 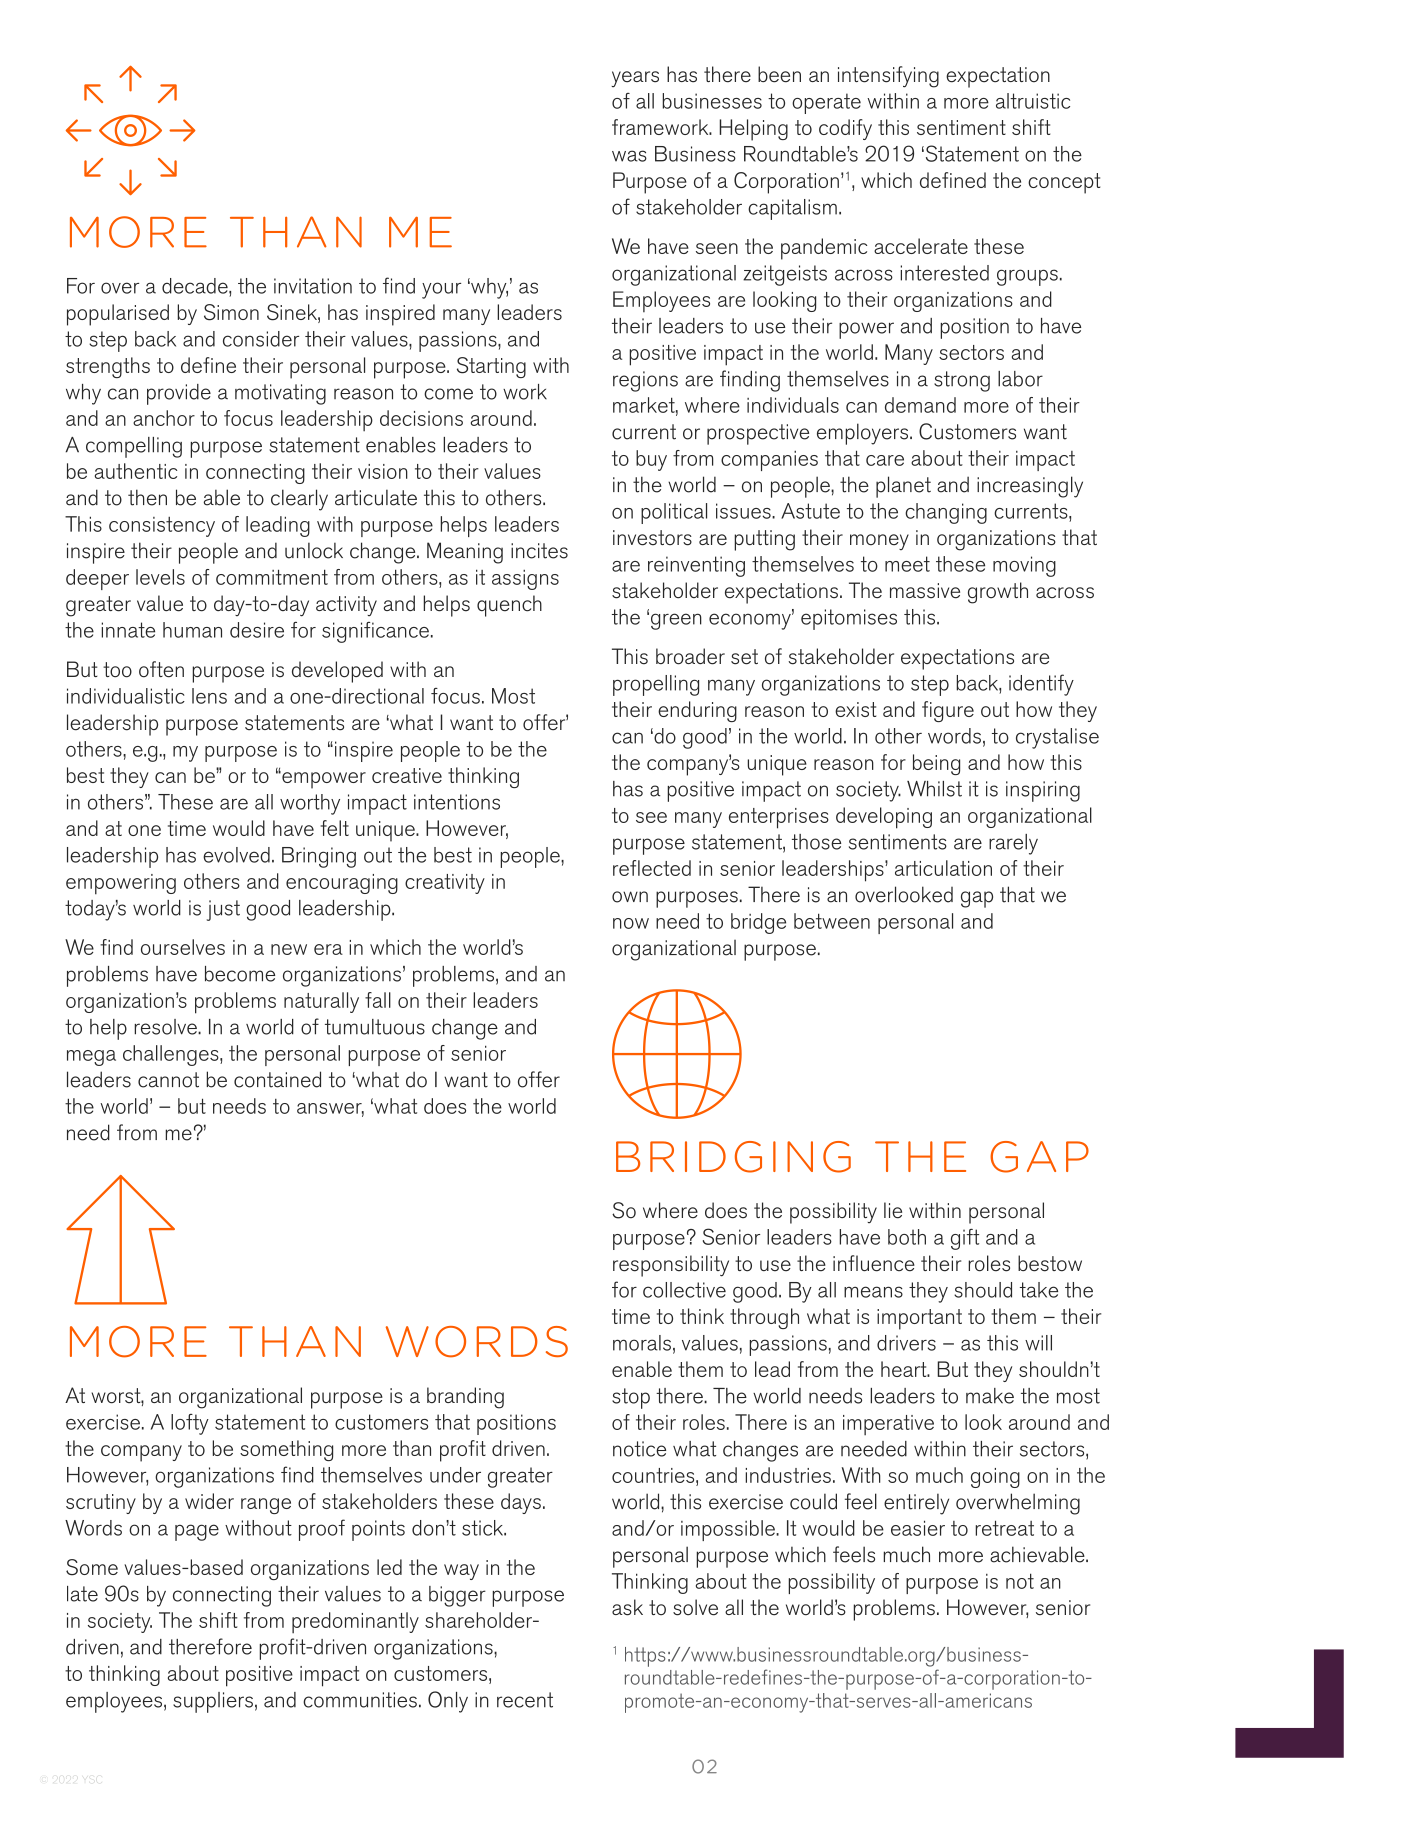 I want to click on suppliers, so click(x=213, y=1702).
